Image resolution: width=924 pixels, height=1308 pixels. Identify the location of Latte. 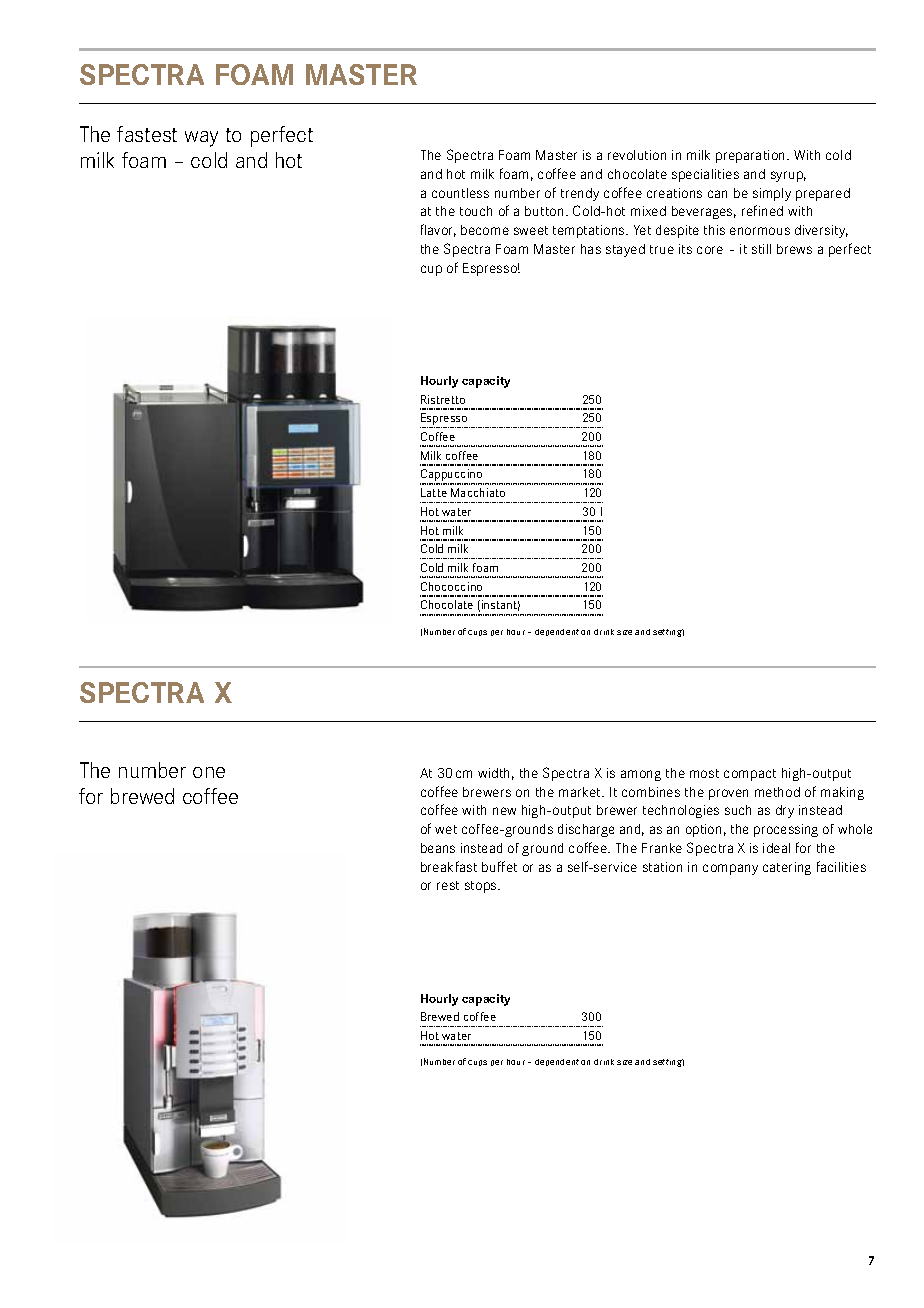
(434, 492).
